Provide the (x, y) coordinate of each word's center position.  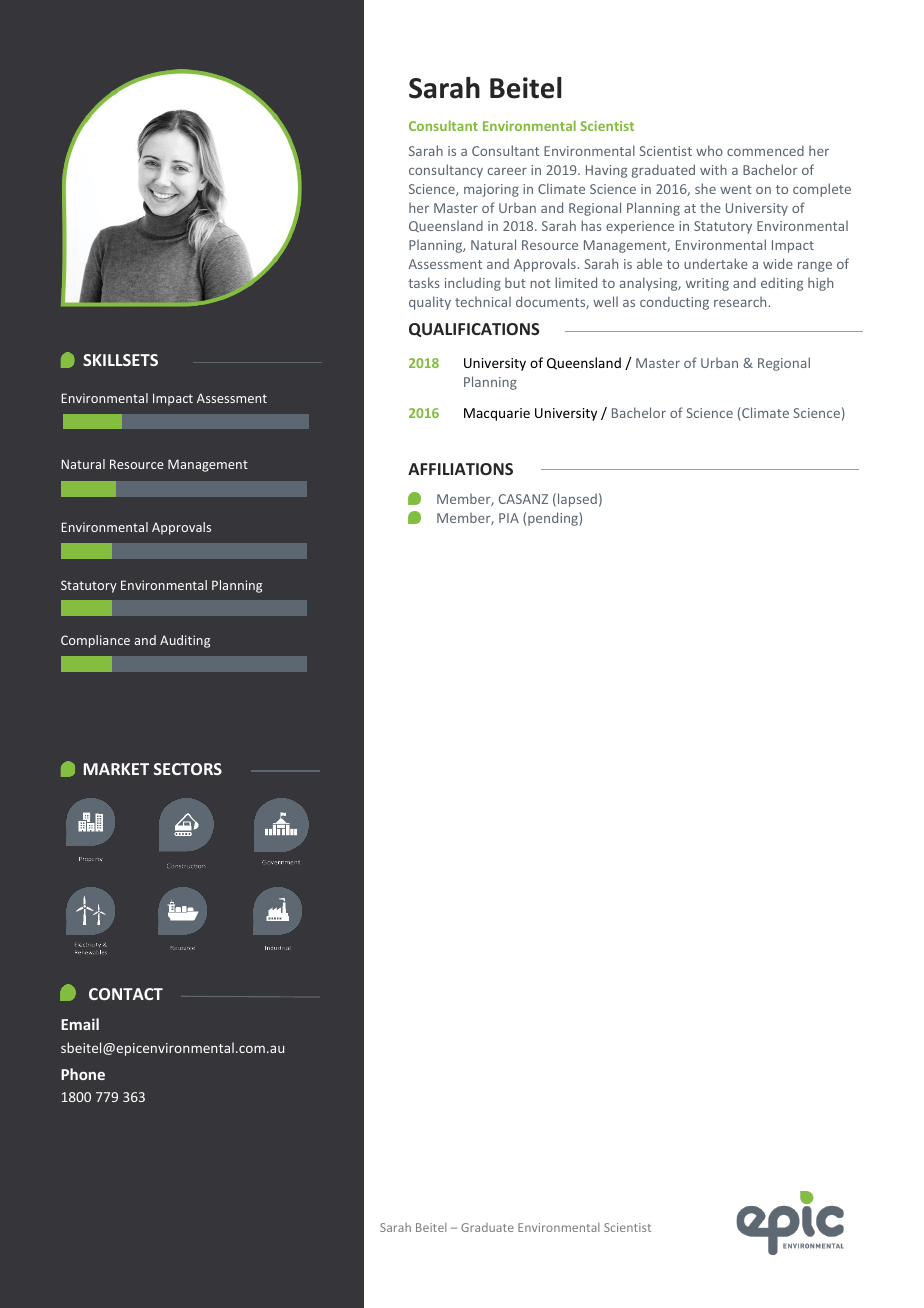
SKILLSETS (120, 360)
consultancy (446, 171)
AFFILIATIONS (460, 469)
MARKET (116, 769)
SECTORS (188, 769)
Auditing (185, 641)
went (736, 189)
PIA (509, 518)
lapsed (577, 500)
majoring (491, 190)
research (740, 302)
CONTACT (126, 994)
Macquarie (497, 414)
